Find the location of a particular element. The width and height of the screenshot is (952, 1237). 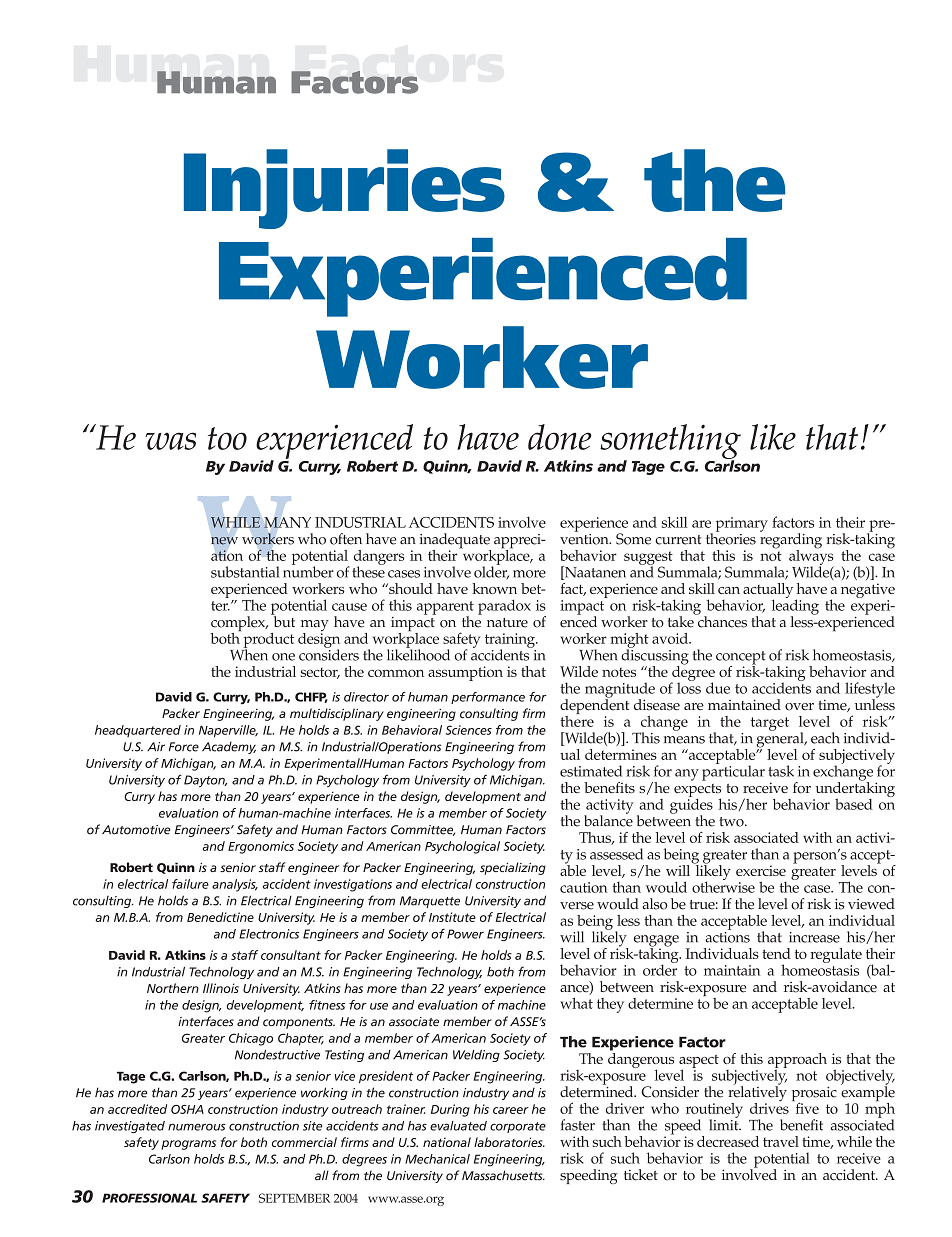

exercise is located at coordinates (761, 870).
